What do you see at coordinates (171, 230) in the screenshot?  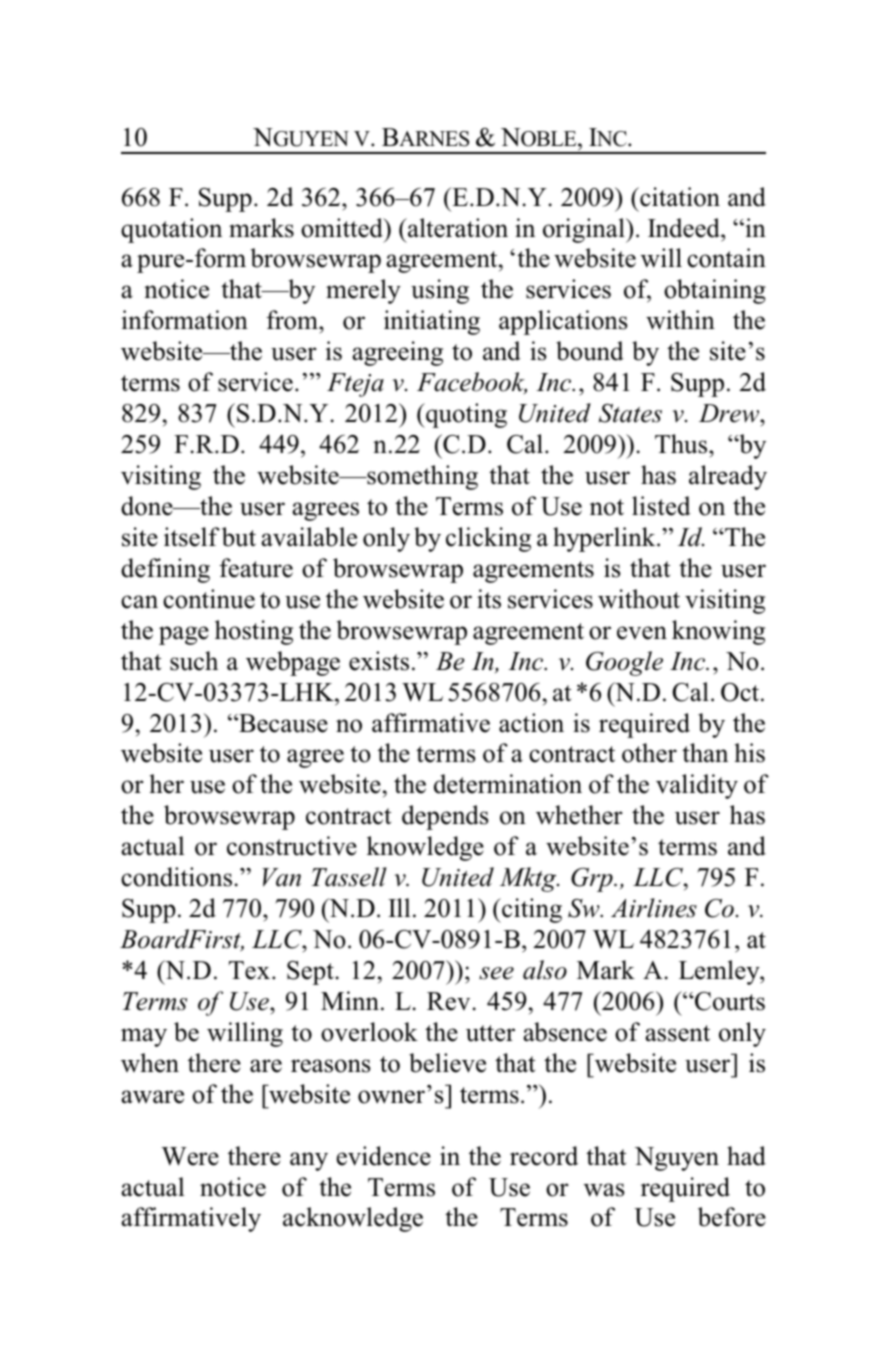 I see `quotation` at bounding box center [171, 230].
